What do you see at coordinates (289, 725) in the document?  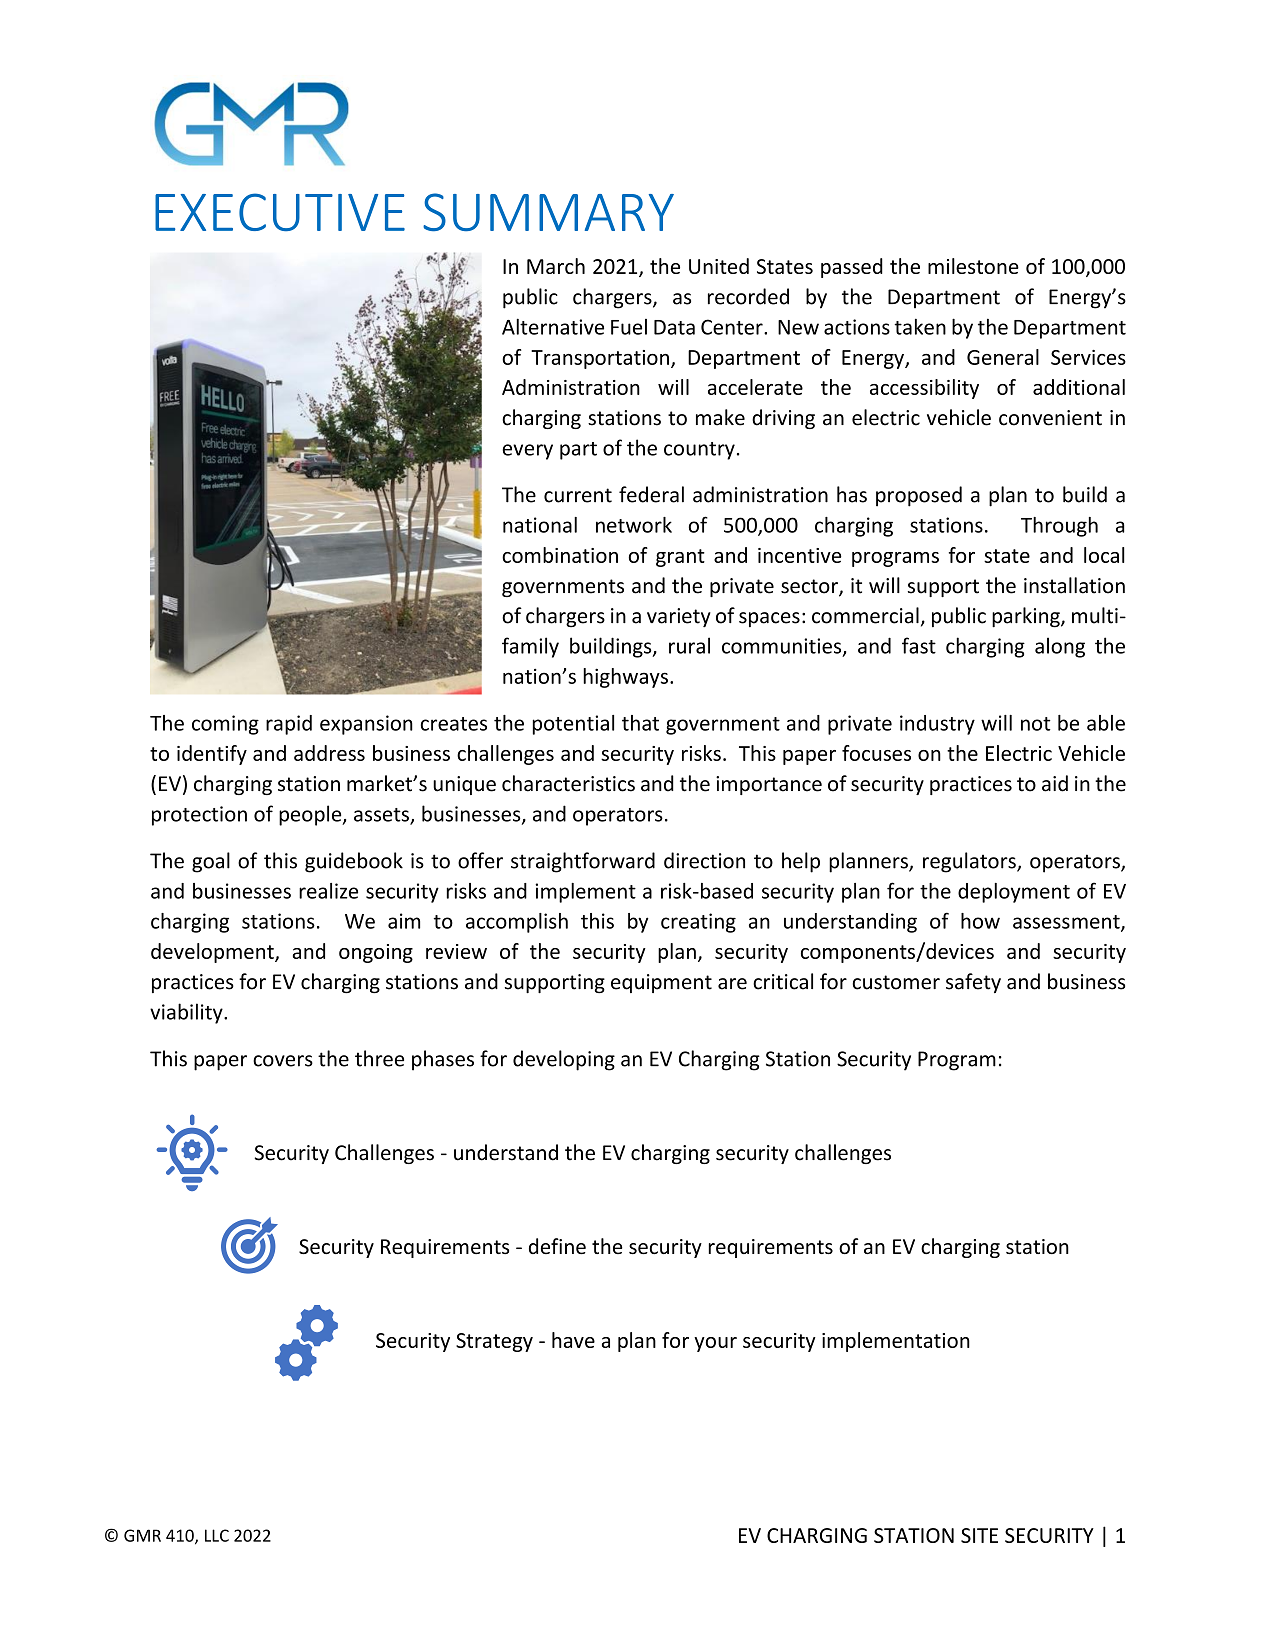 I see `rapid` at bounding box center [289, 725].
